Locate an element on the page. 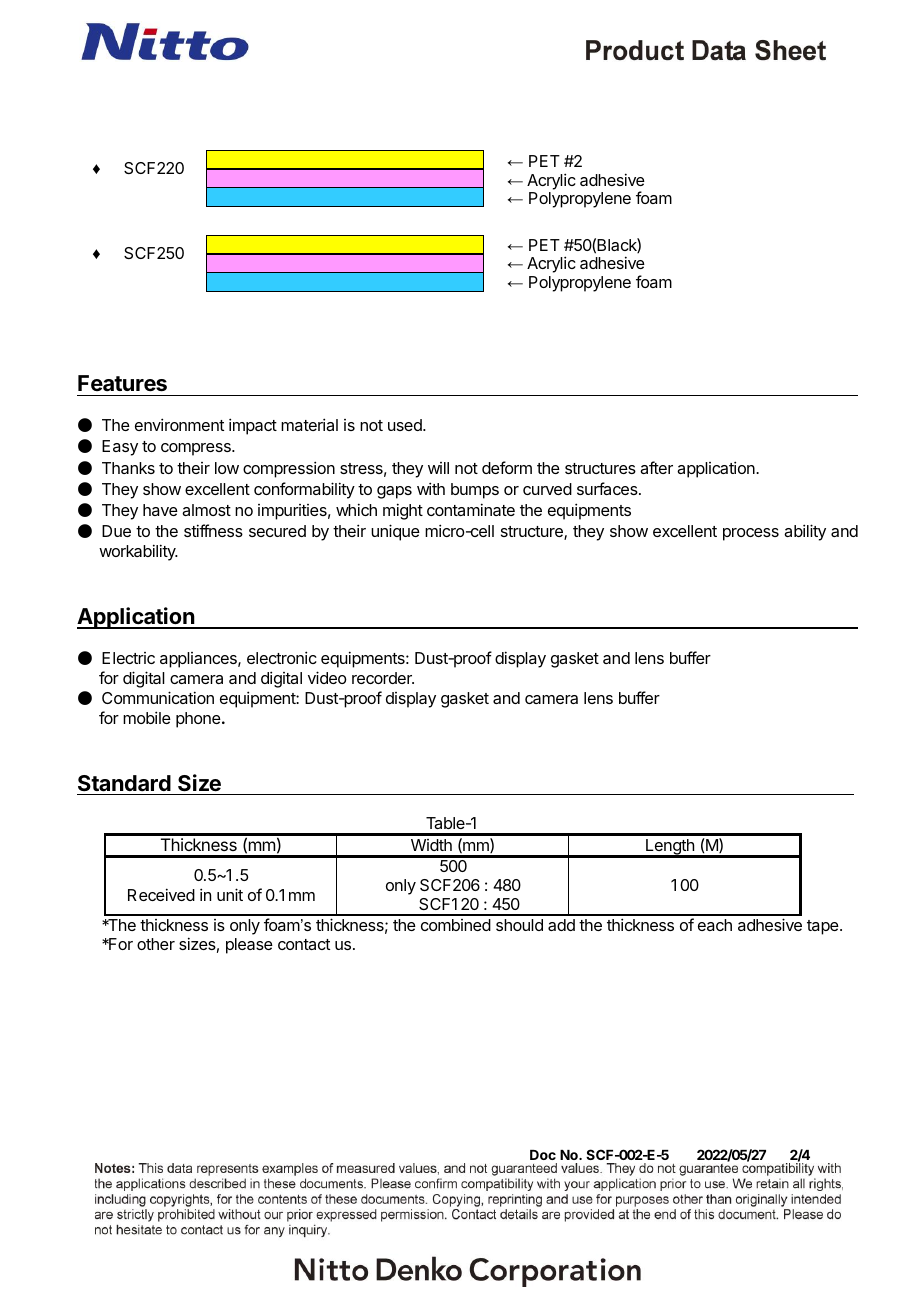 Image resolution: width=924 pixels, height=1308 pixels. tape is located at coordinates (824, 927).
